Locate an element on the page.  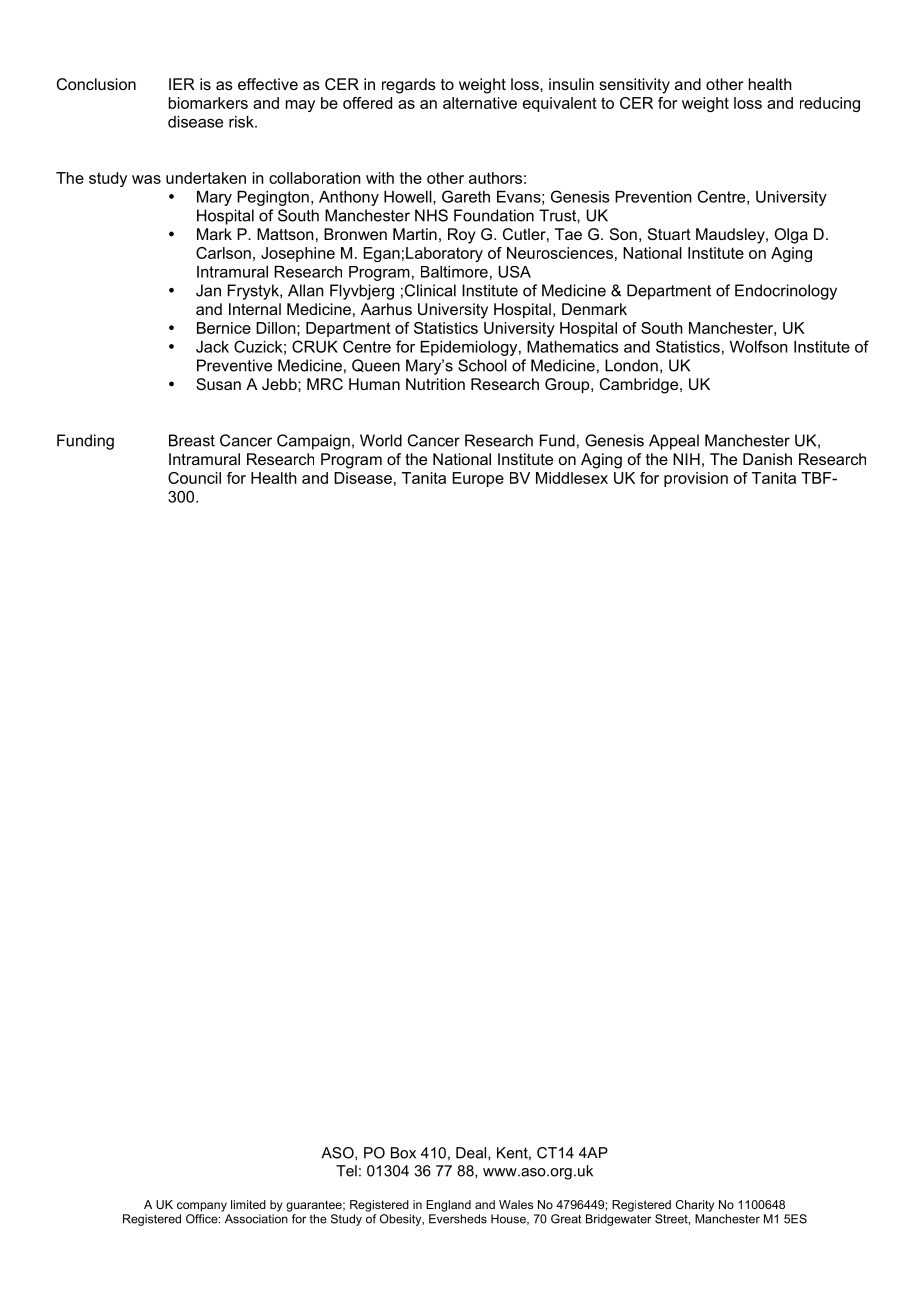
Susan is located at coordinates (218, 384).
